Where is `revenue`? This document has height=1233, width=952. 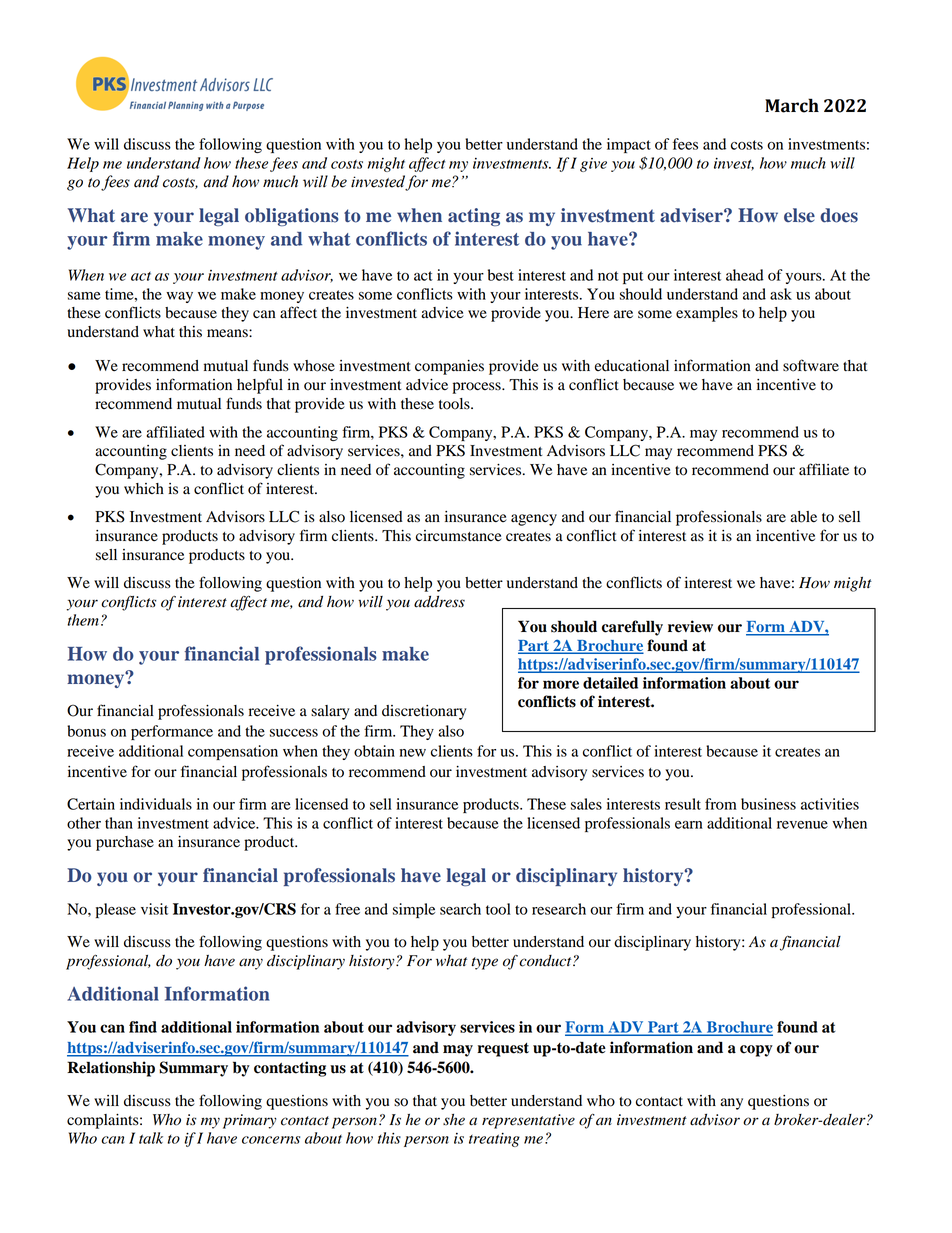 revenue is located at coordinates (802, 825).
